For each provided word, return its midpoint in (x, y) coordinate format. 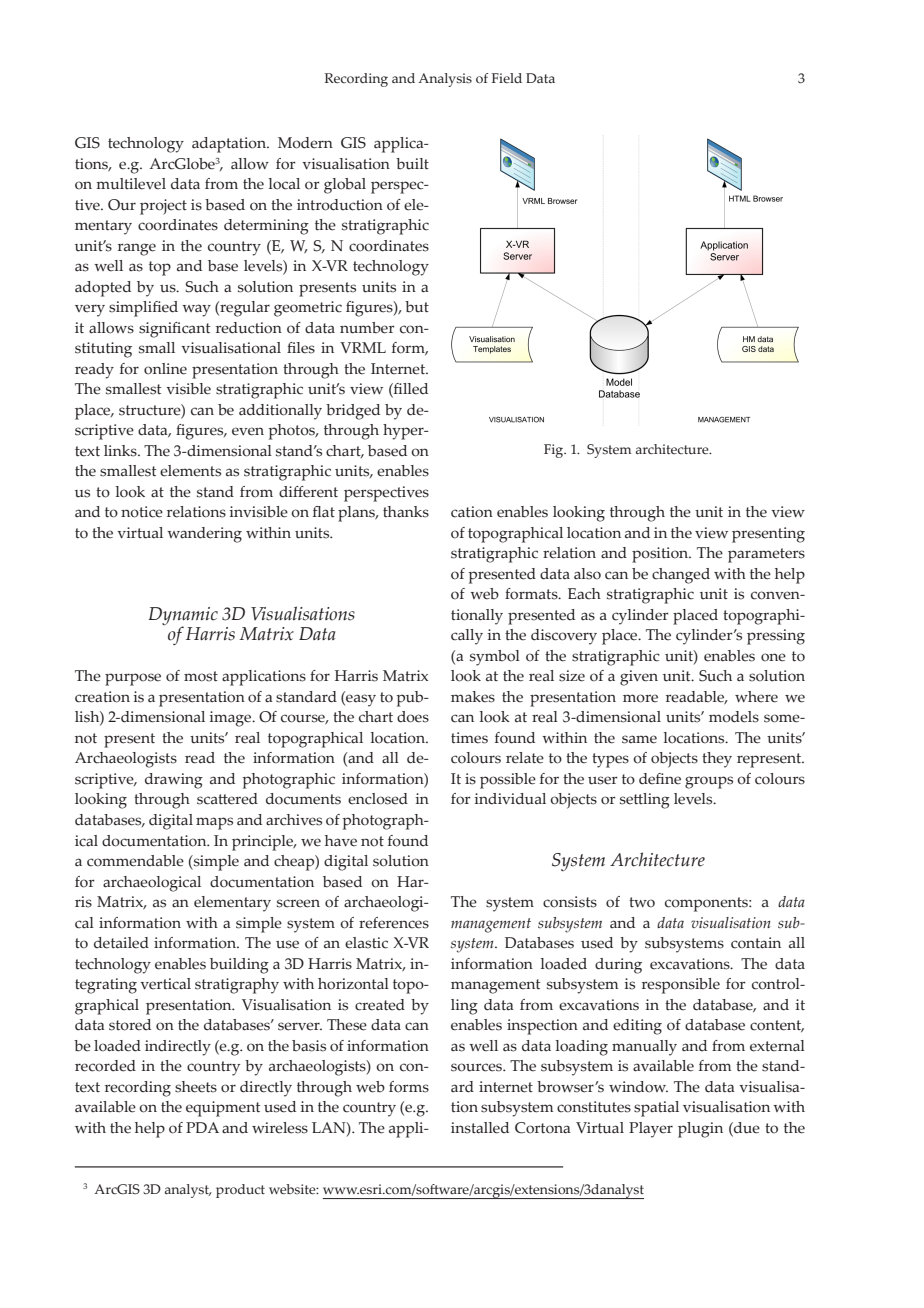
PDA (202, 1127)
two (642, 902)
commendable (135, 861)
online (165, 369)
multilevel (131, 184)
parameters (766, 555)
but (417, 307)
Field (507, 78)
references (394, 923)
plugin (700, 1130)
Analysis (445, 80)
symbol (495, 658)
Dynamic (183, 617)
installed (480, 1128)
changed (681, 576)
